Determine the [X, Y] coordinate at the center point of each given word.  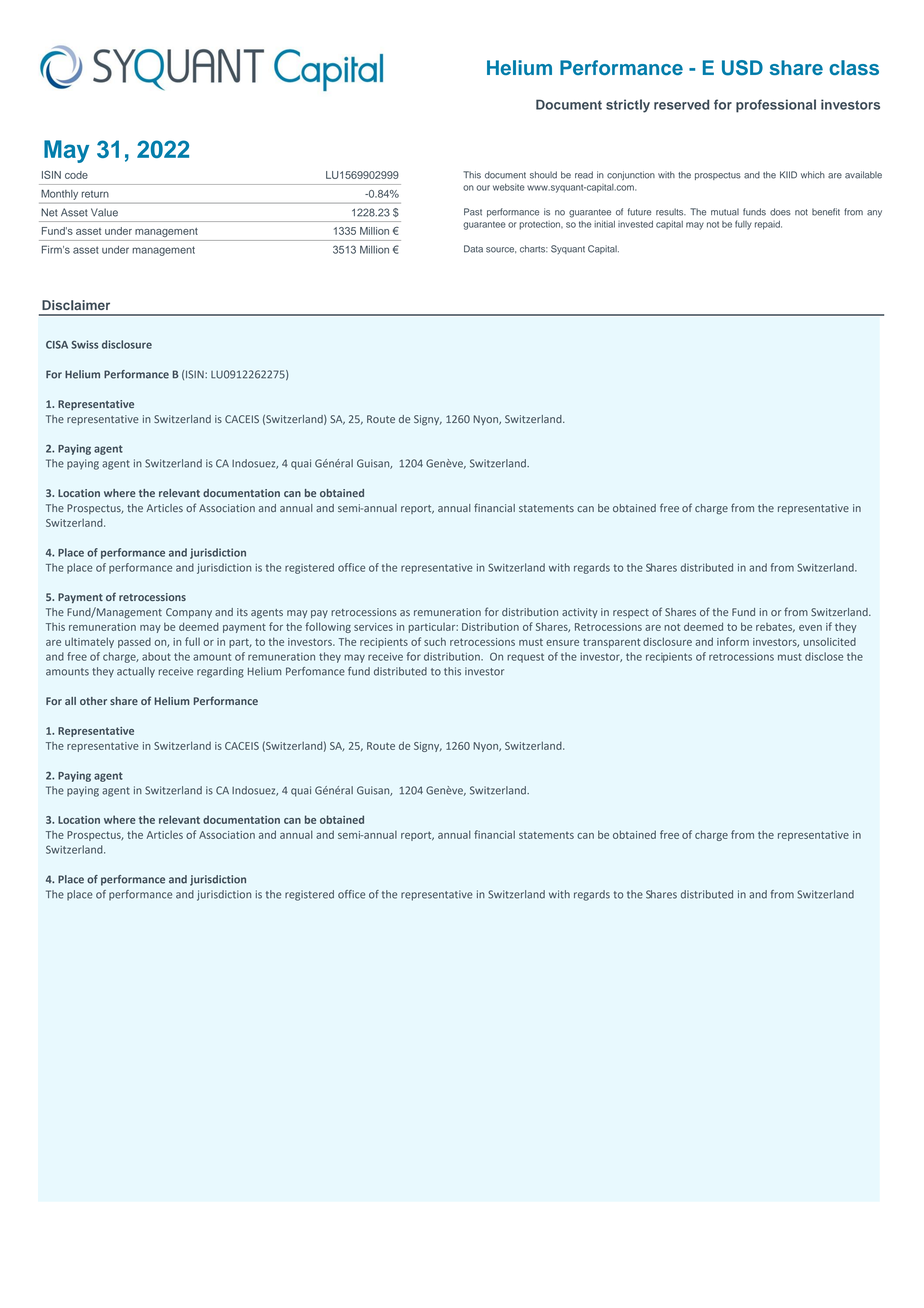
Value [104, 212]
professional [776, 106]
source [501, 250]
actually [136, 672]
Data [473, 249]
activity [580, 613]
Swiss [84, 344]
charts [534, 249]
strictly [628, 106]
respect [631, 613]
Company [189, 613]
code [76, 175]
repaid [768, 225]
